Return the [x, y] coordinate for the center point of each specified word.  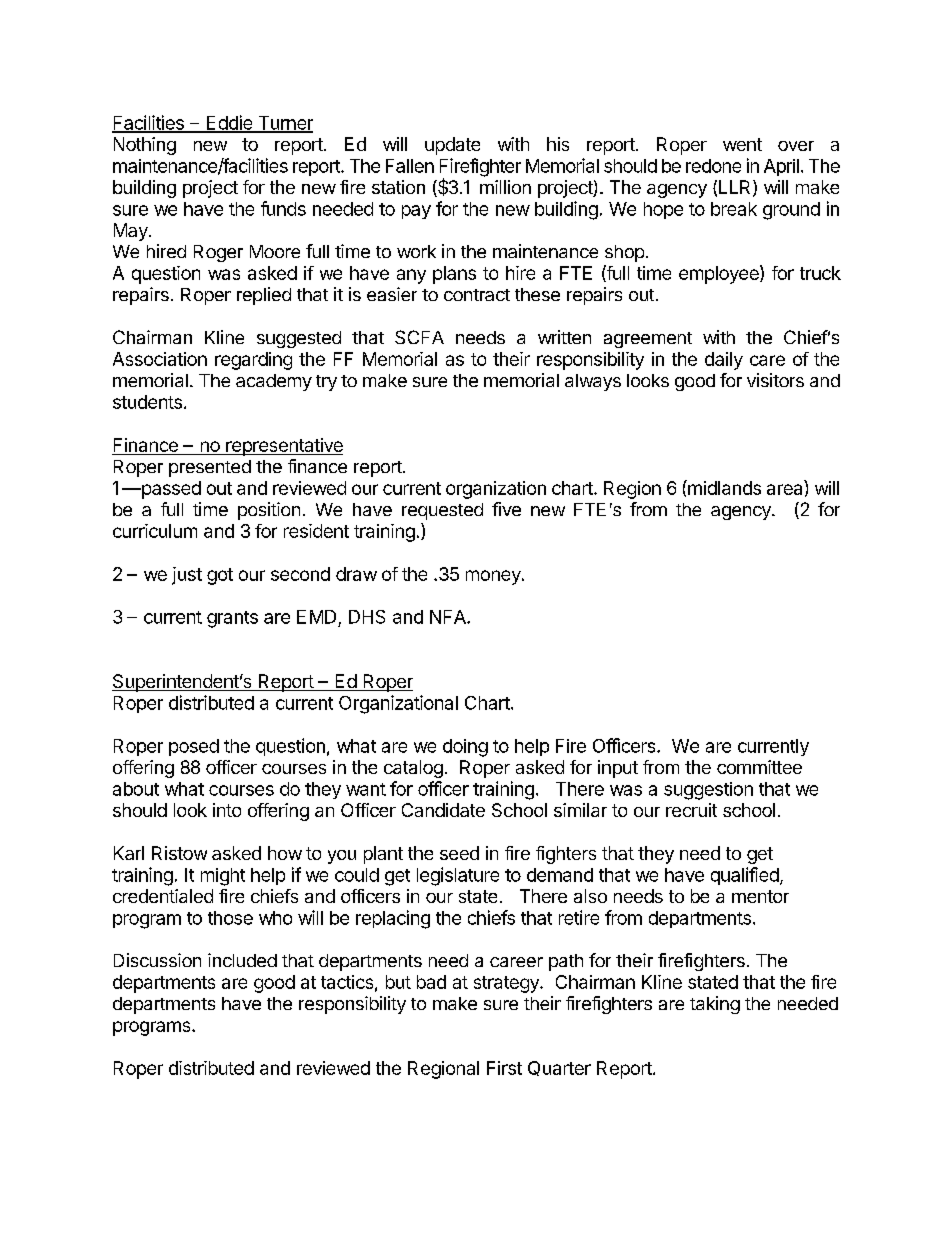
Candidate [443, 810]
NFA [449, 617]
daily [724, 361]
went [742, 144]
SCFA [419, 337]
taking [715, 1005]
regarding [253, 361]
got [220, 576]
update [452, 146]
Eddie [229, 123]
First [504, 1068]
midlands [723, 487]
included [242, 960]
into [227, 810]
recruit [691, 810]
